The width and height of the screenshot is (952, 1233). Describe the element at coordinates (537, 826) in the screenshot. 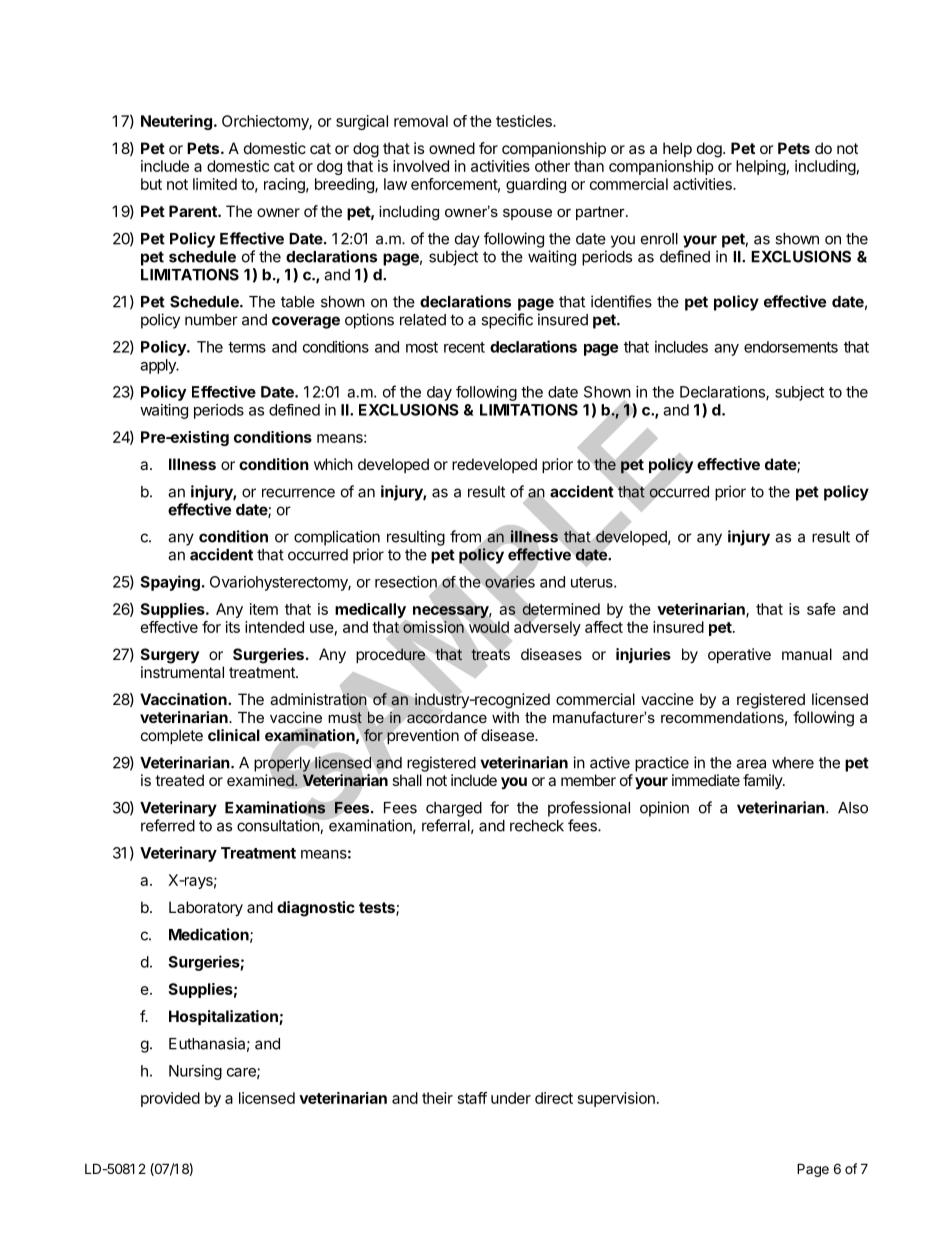

I see `recheck` at that location.
